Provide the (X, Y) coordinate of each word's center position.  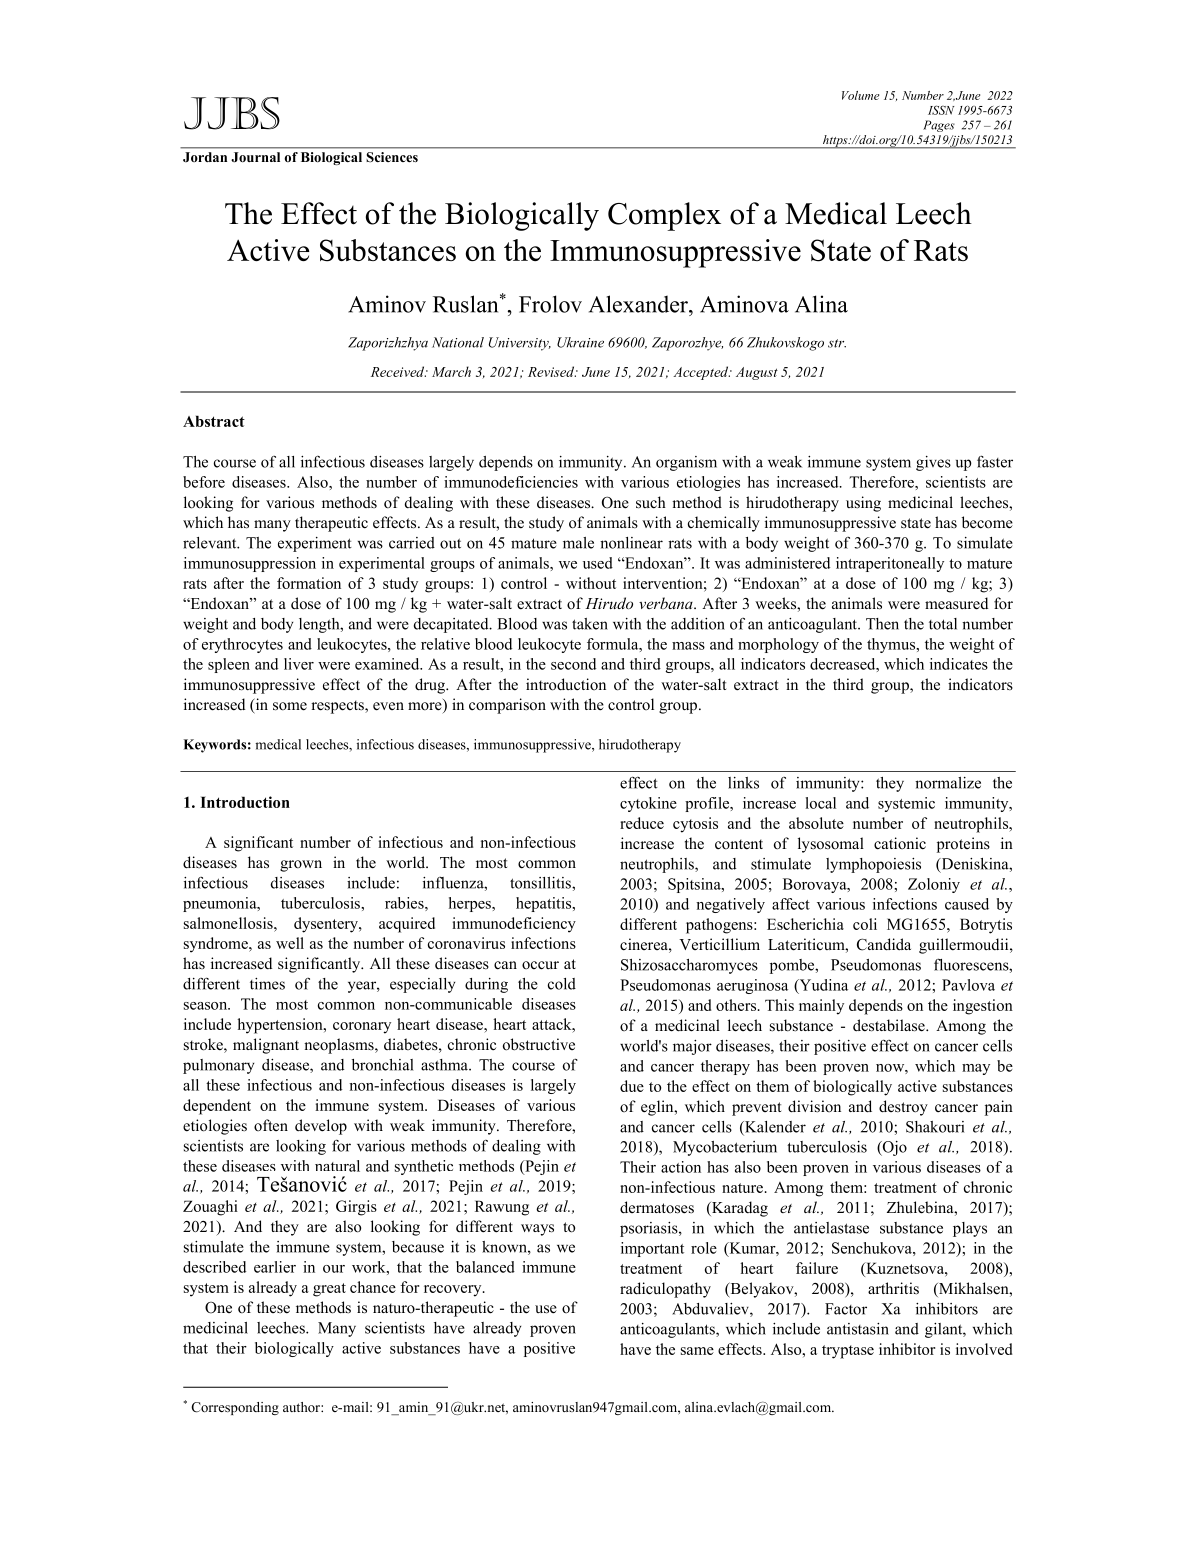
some (290, 706)
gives (933, 463)
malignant (266, 1046)
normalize (948, 783)
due (632, 1086)
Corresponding (235, 1408)
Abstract (214, 421)
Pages (939, 126)
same (697, 1351)
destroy (903, 1108)
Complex (664, 216)
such (651, 502)
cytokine (648, 804)
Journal (255, 157)
